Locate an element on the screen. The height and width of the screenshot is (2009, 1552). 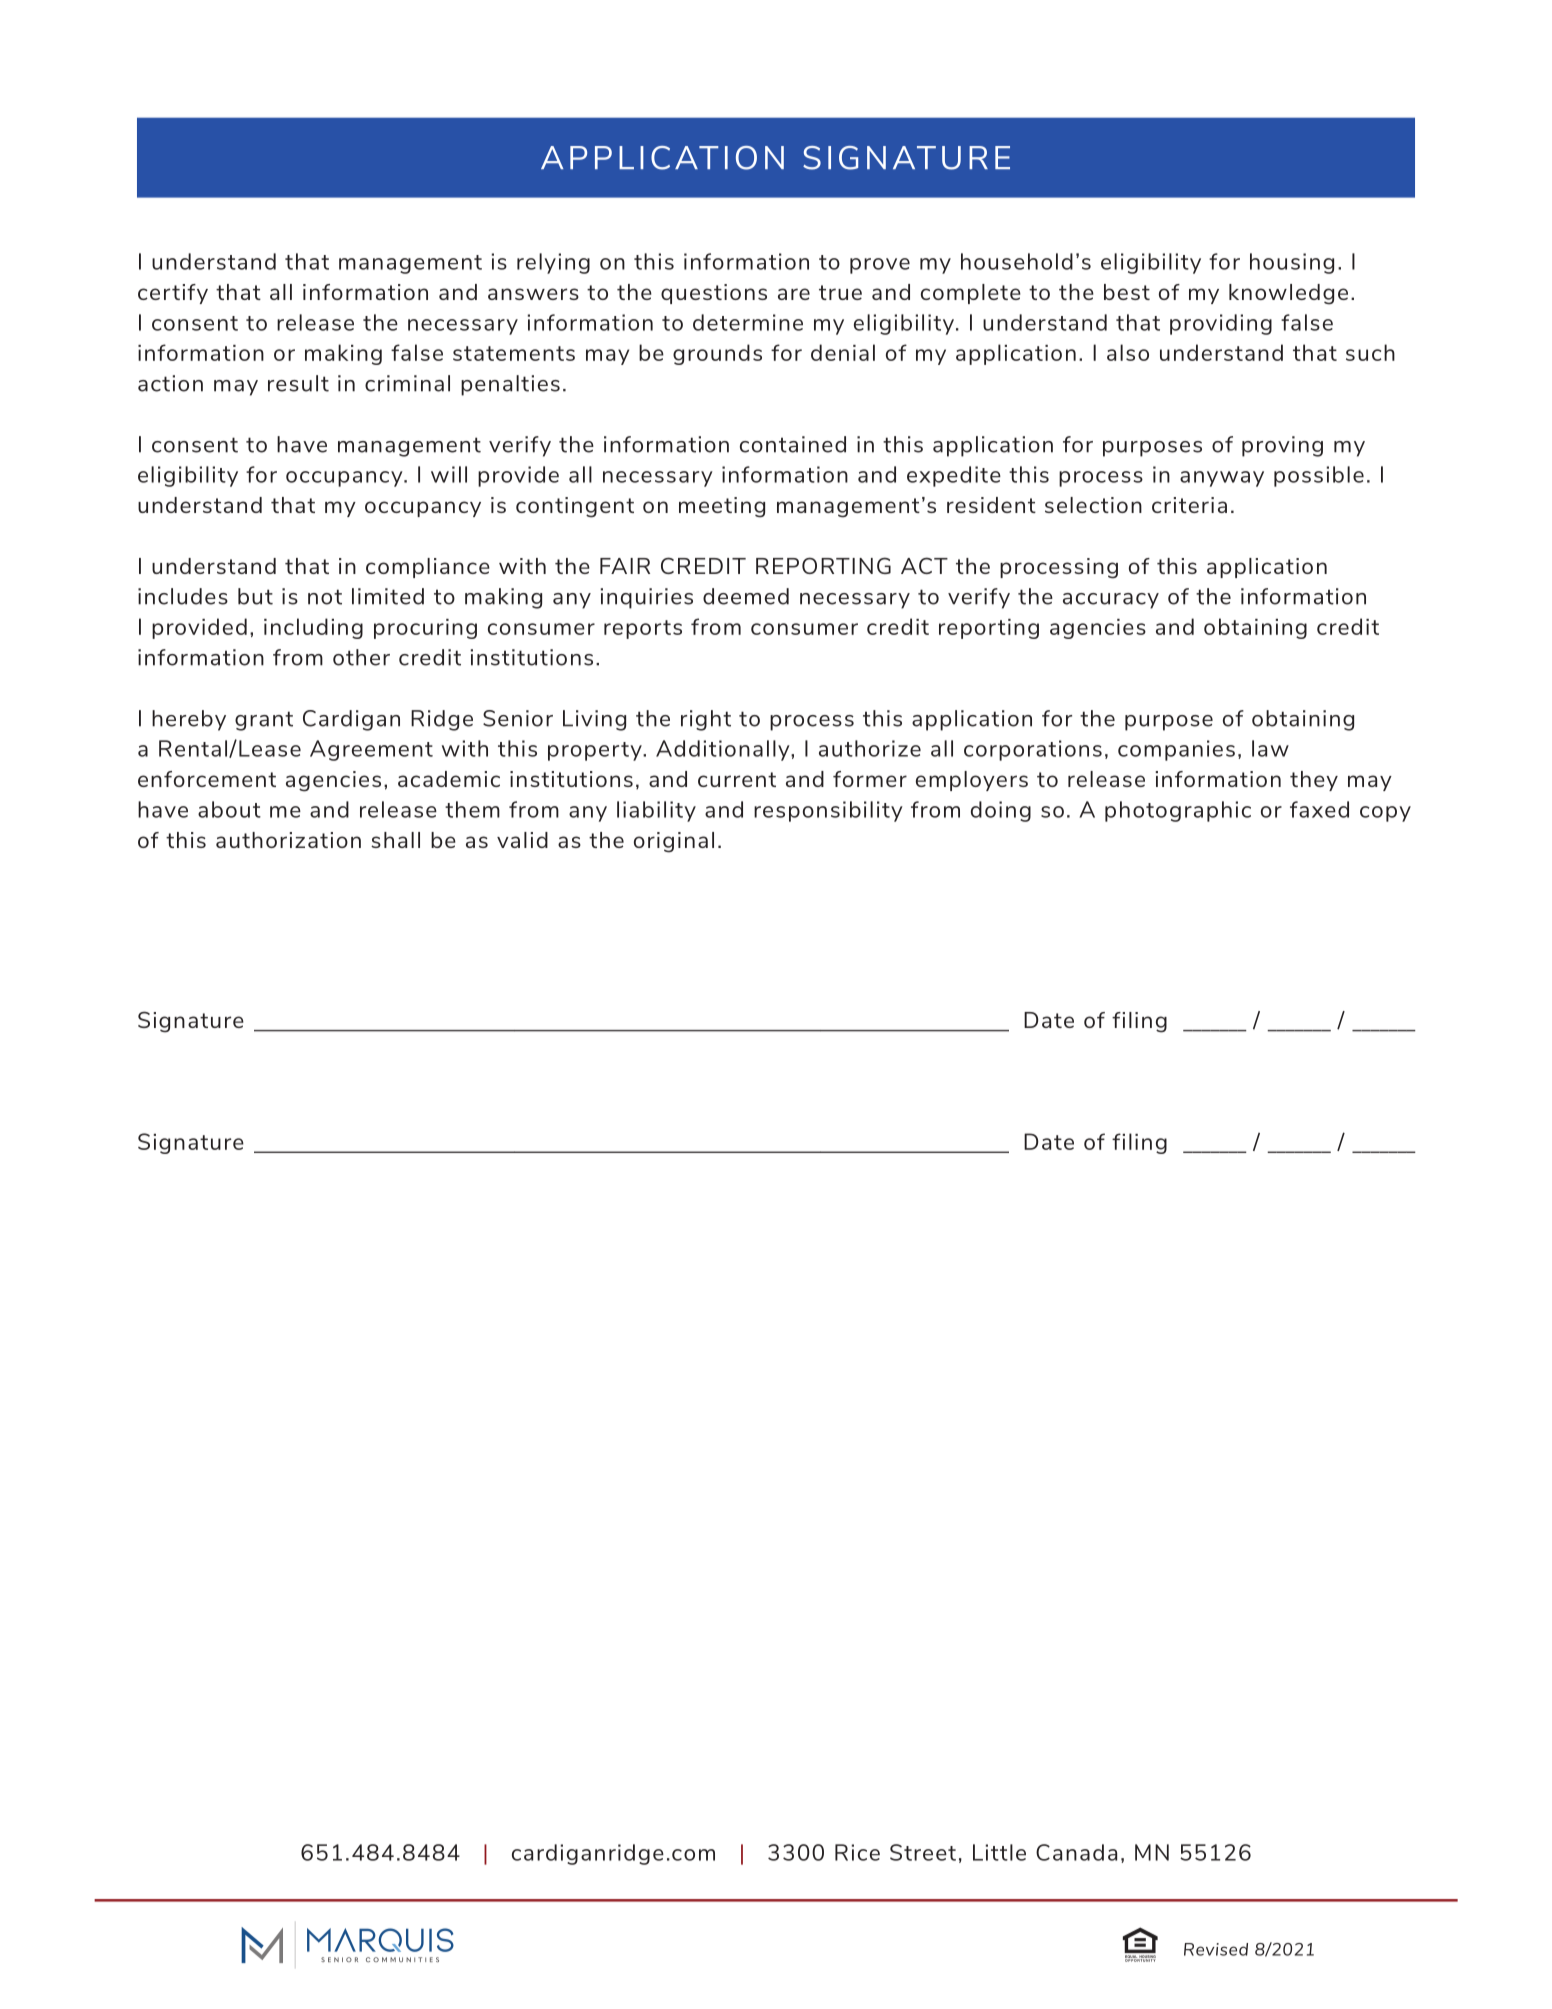
providing is located at coordinates (1221, 324).
